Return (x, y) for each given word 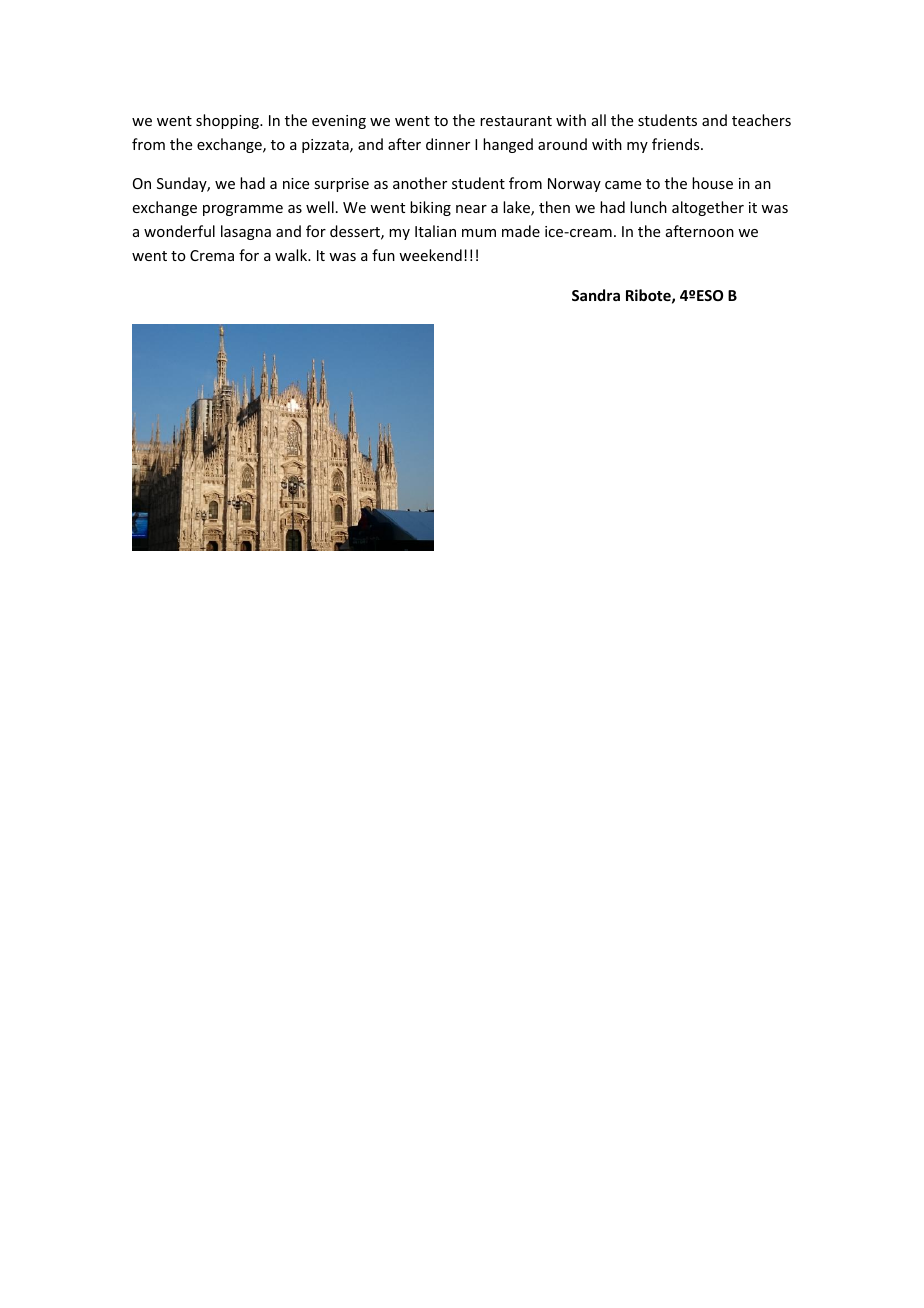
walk (292, 255)
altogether (708, 208)
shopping (228, 121)
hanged (508, 145)
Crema (212, 255)
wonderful (179, 231)
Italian (435, 231)
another (420, 183)
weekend (430, 255)
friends (677, 144)
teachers (761, 120)
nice (296, 183)
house (712, 183)
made (521, 231)
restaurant (516, 121)
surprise (341, 185)
